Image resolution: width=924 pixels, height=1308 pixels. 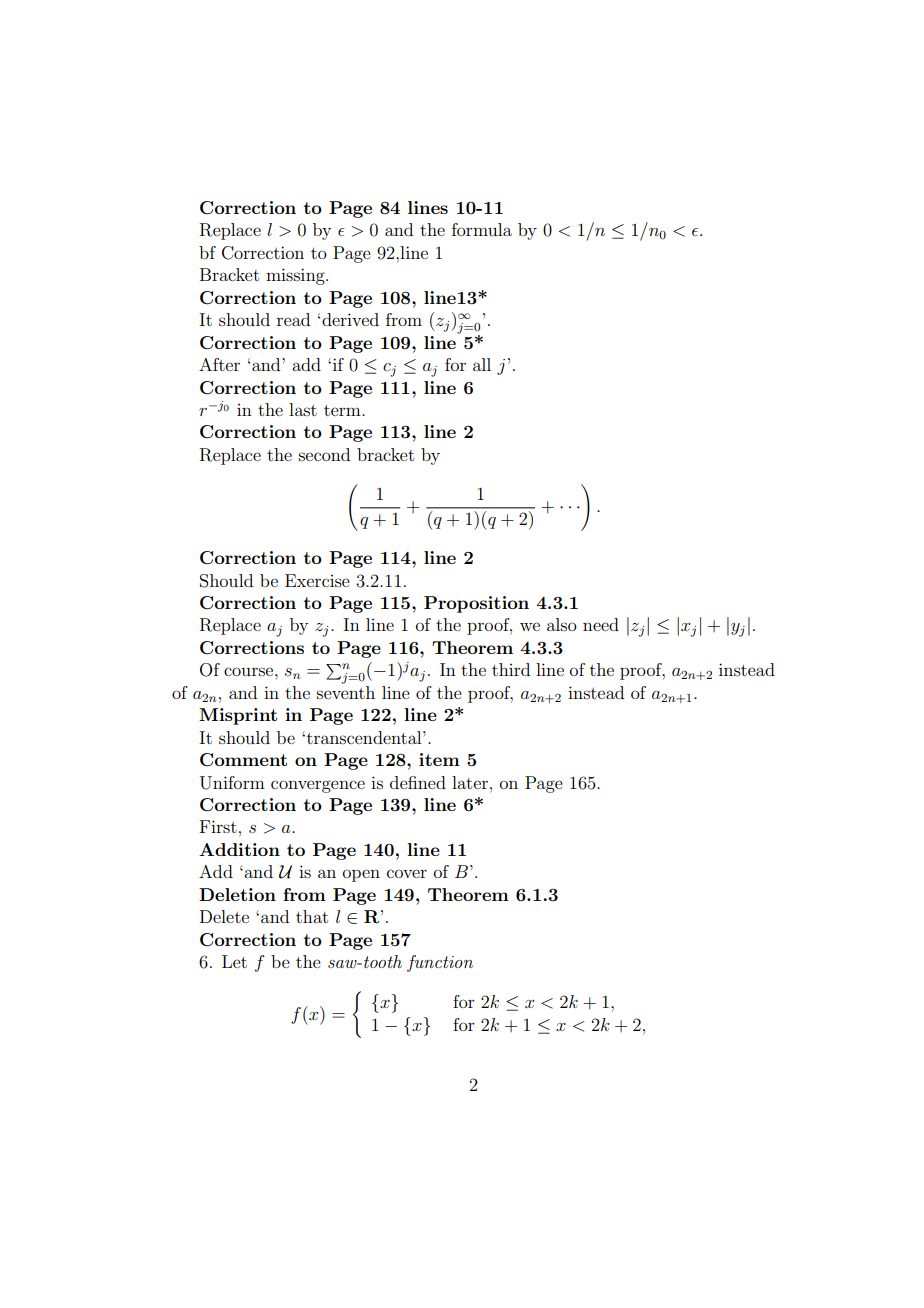 What do you see at coordinates (440, 963) in the screenshot?
I see `function` at bounding box center [440, 963].
